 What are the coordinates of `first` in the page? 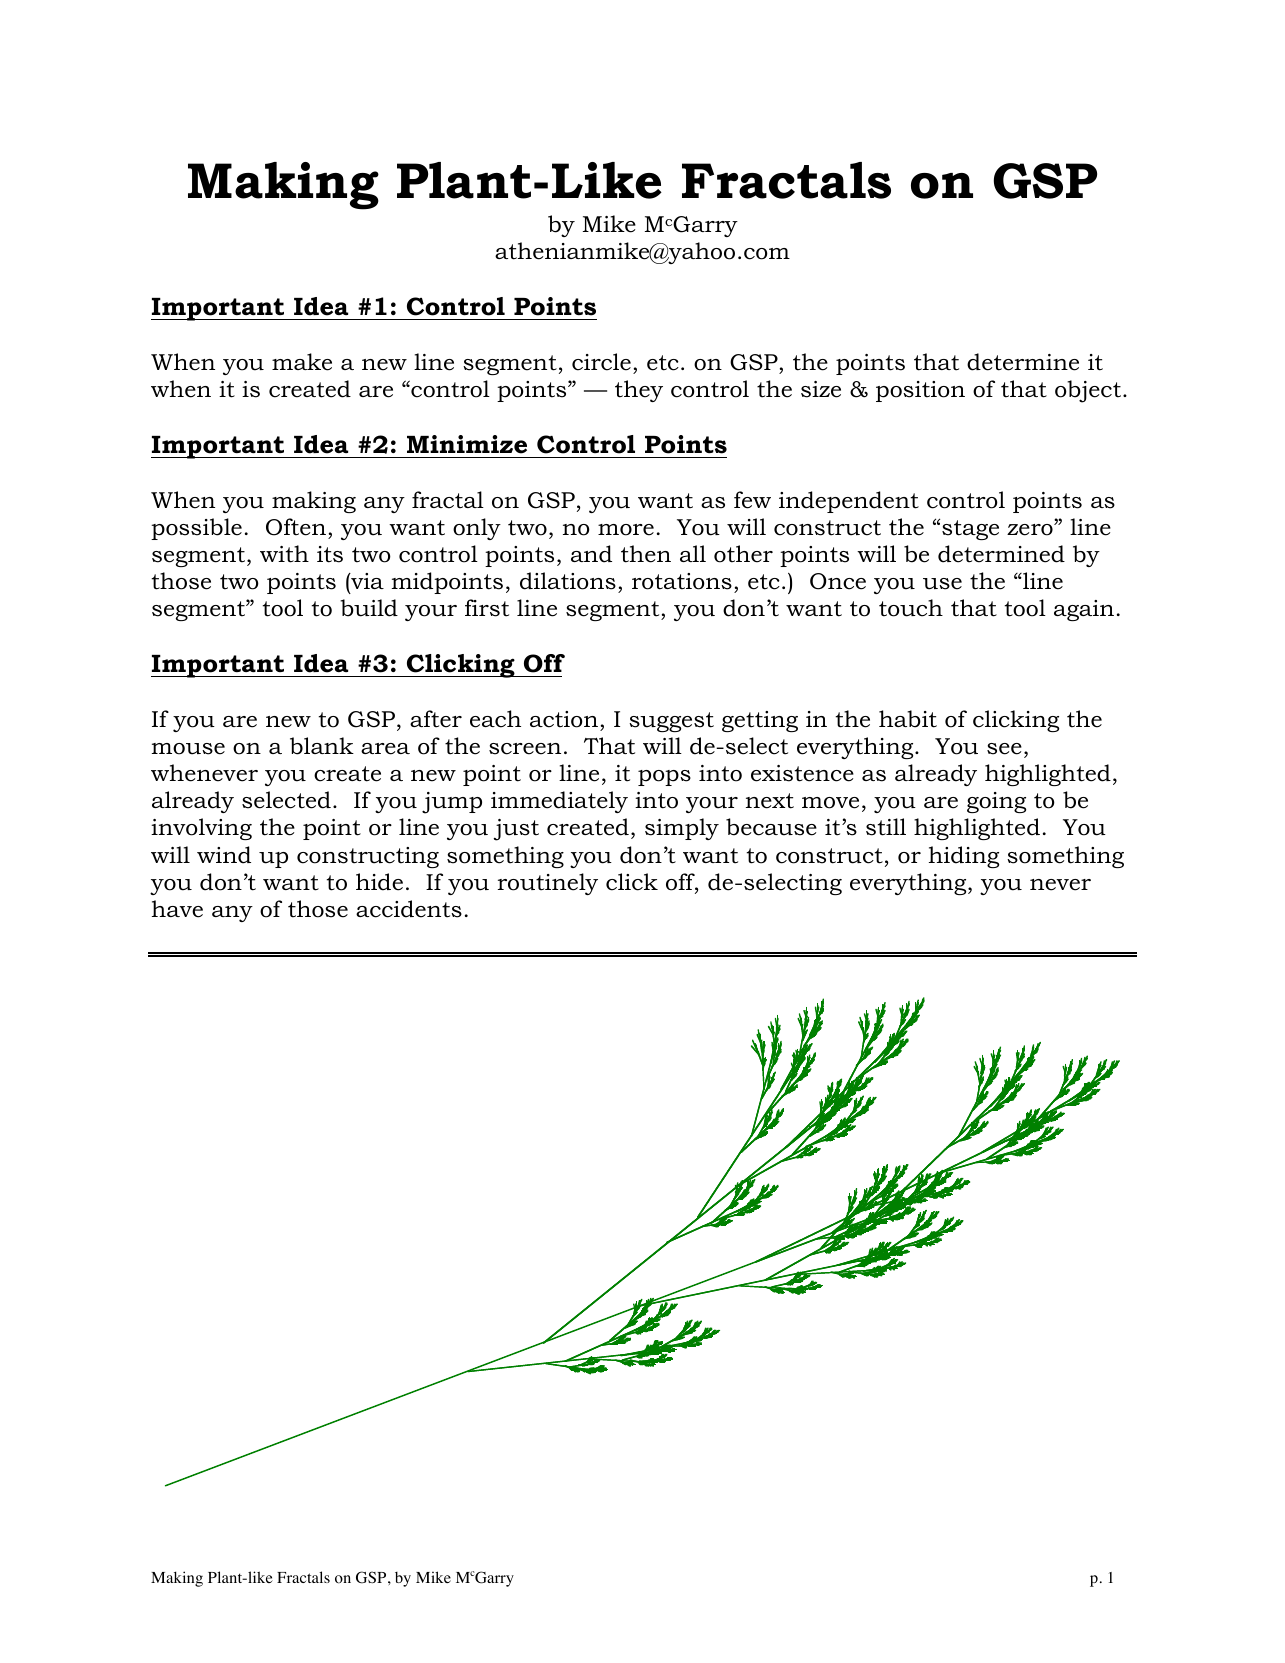 It's located at (487, 608).
